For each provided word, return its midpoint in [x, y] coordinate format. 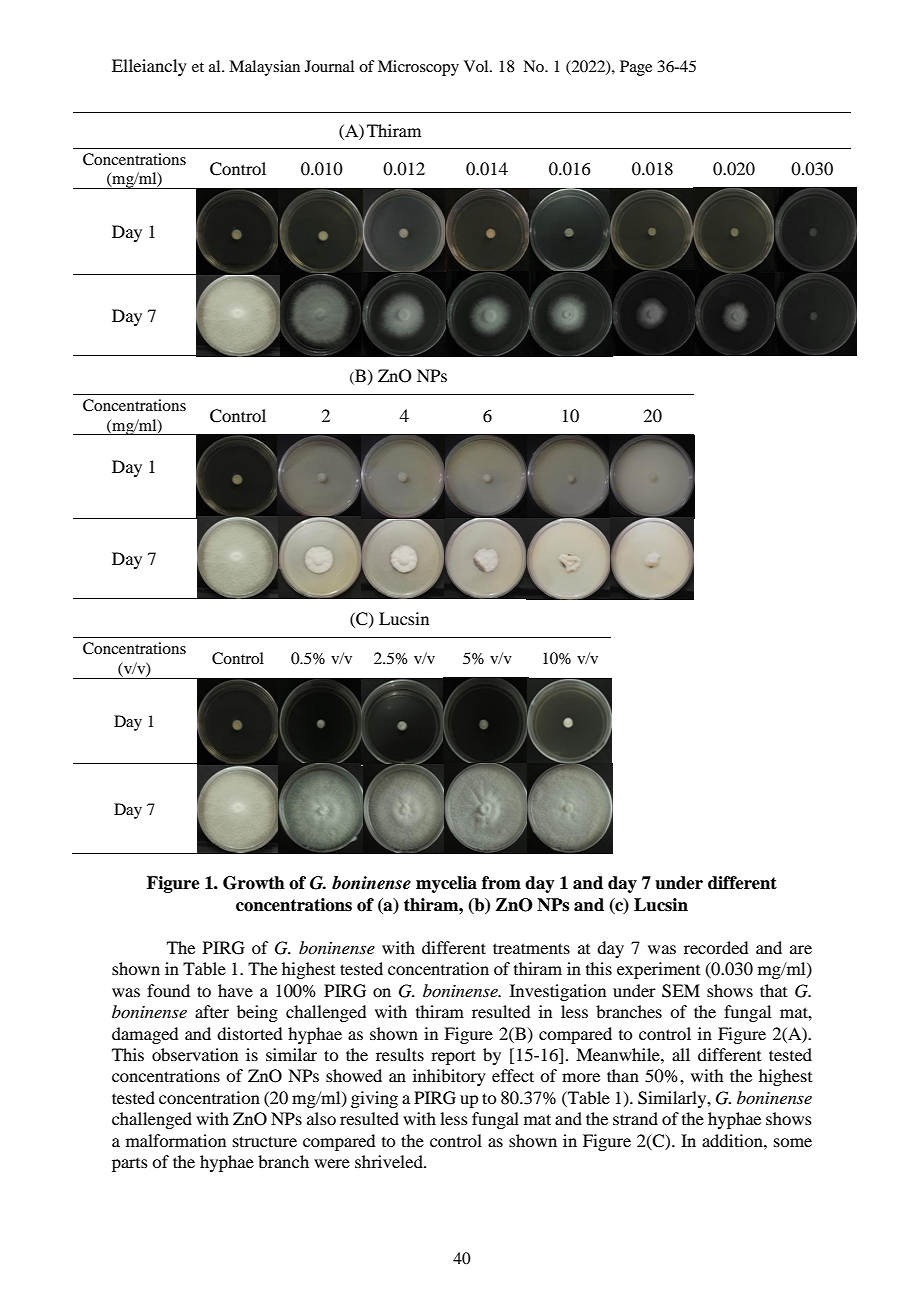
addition [733, 1140]
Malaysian [264, 68]
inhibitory [449, 1077]
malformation [176, 1140]
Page [636, 68]
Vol [477, 66]
